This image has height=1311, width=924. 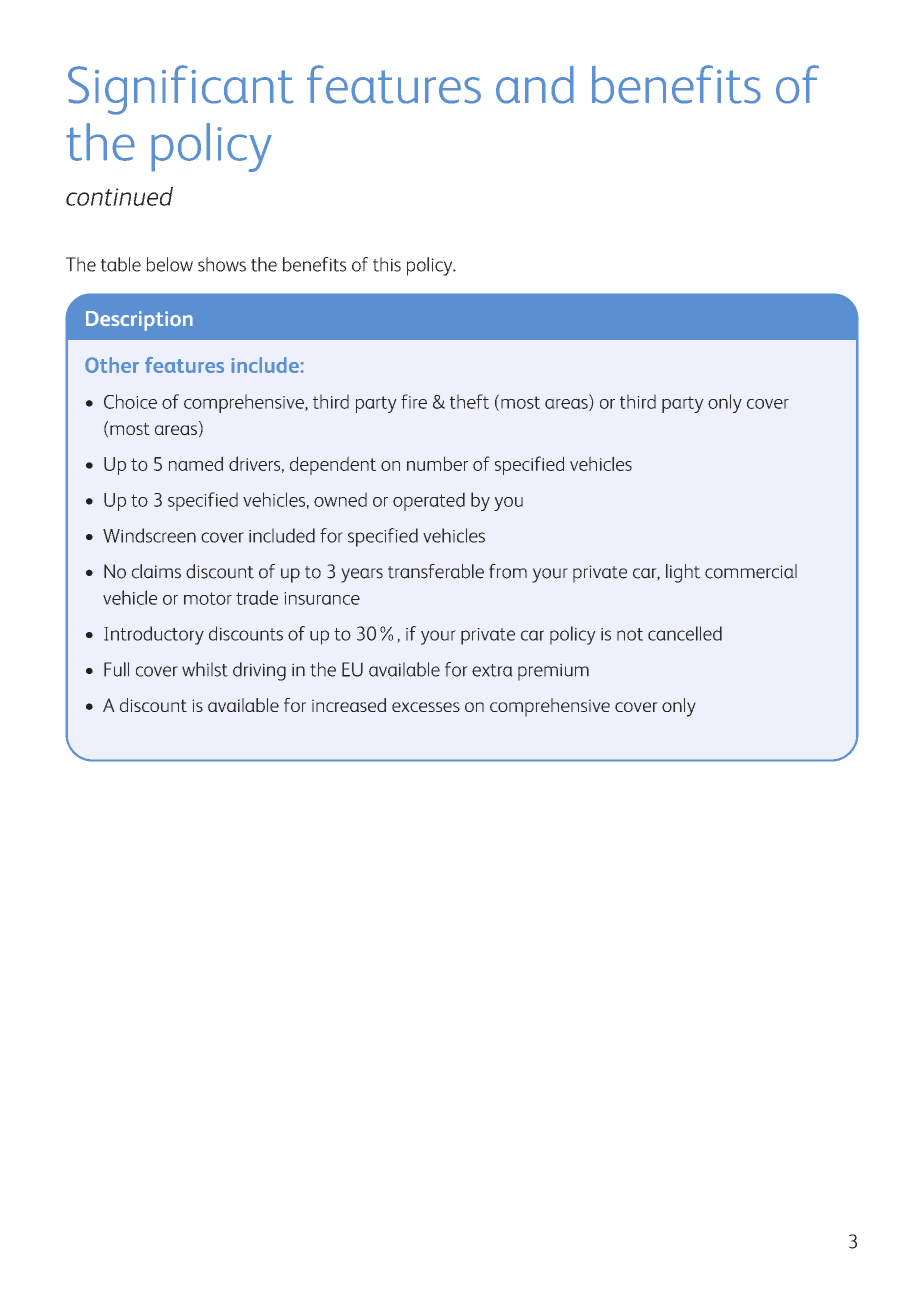 What do you see at coordinates (139, 321) in the image?
I see `Description` at bounding box center [139, 321].
